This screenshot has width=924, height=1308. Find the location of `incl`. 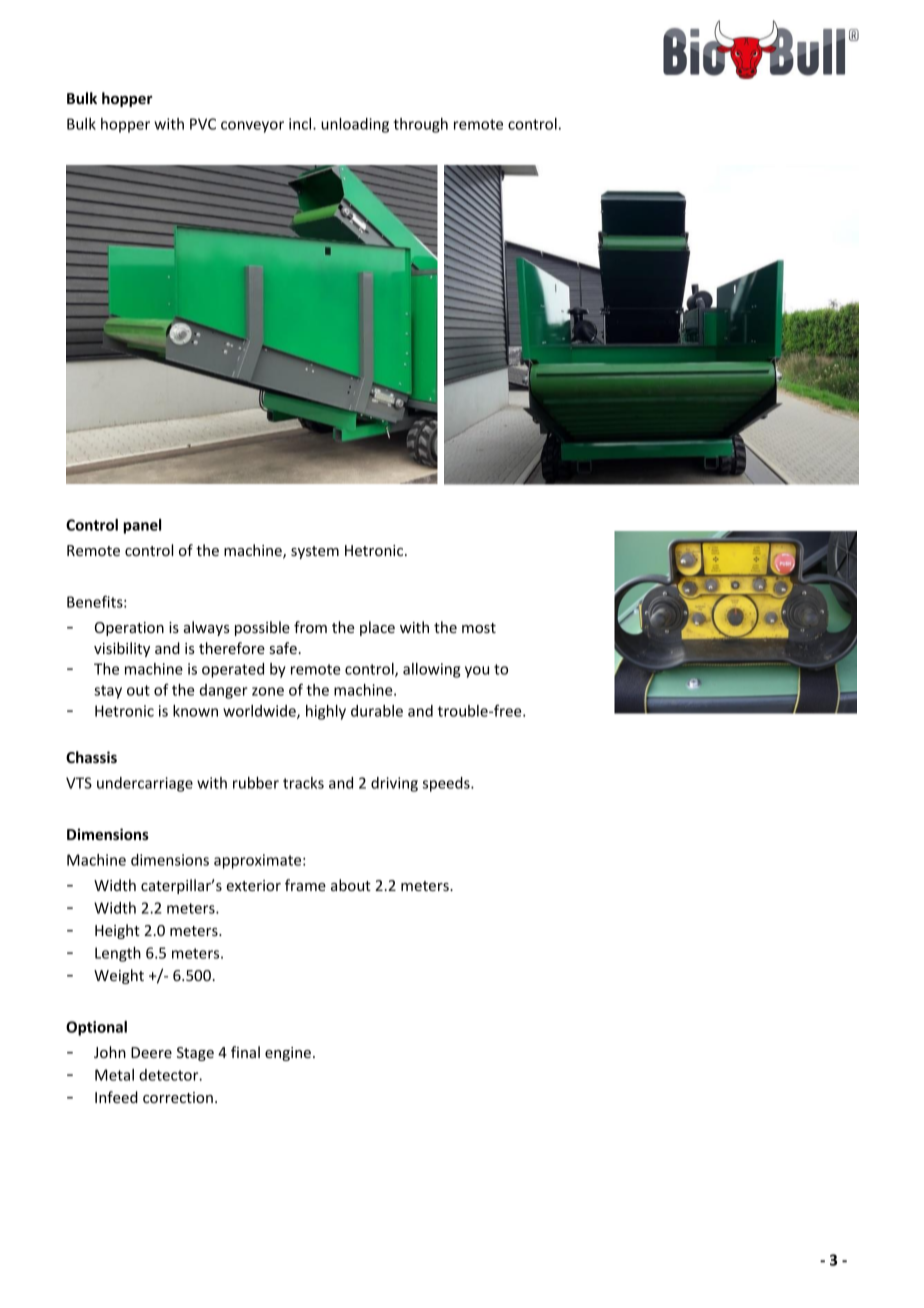

incl is located at coordinates (301, 124).
